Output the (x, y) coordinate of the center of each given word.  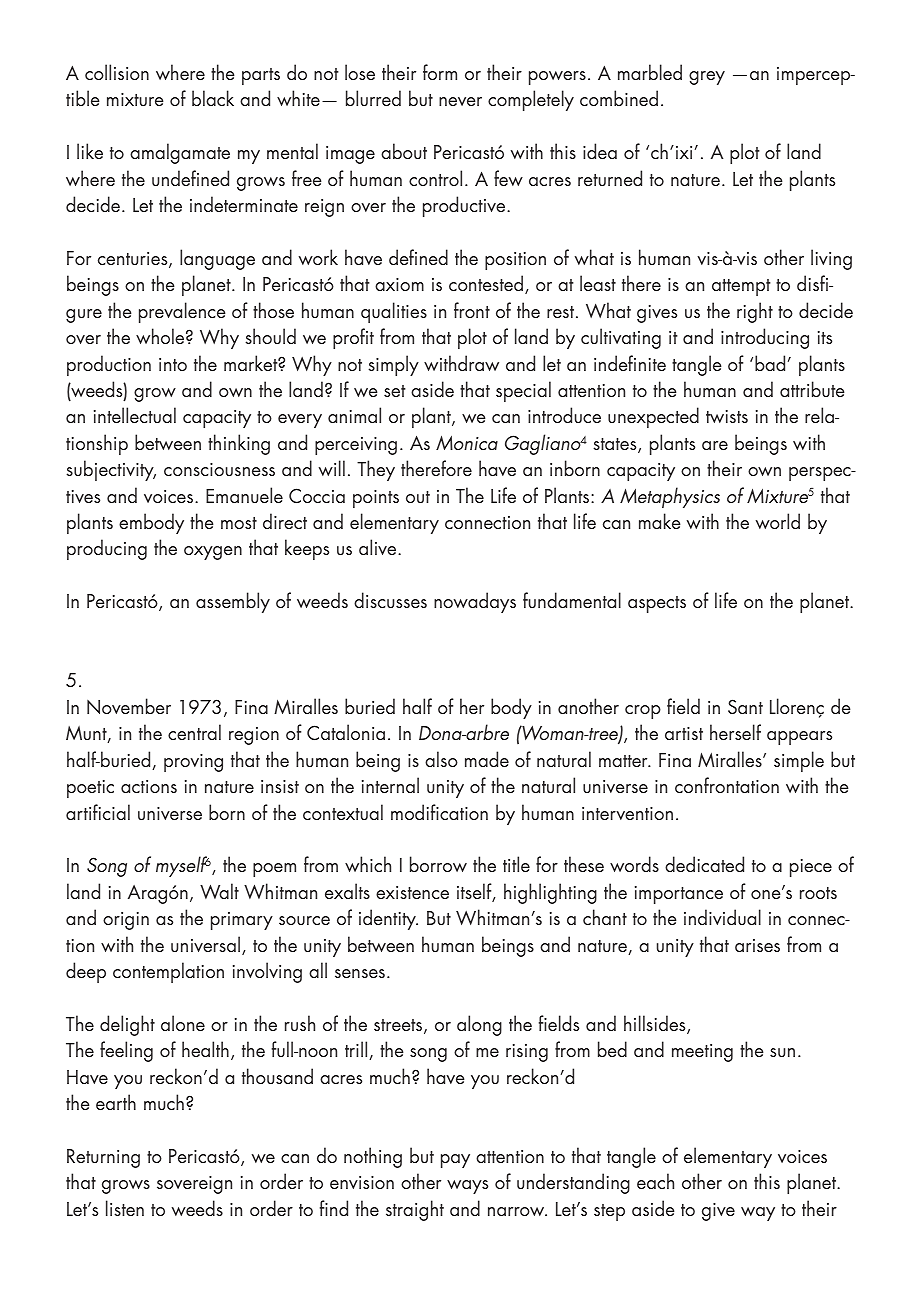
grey (707, 78)
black (213, 98)
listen (125, 1208)
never (460, 101)
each (655, 1181)
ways (467, 1187)
